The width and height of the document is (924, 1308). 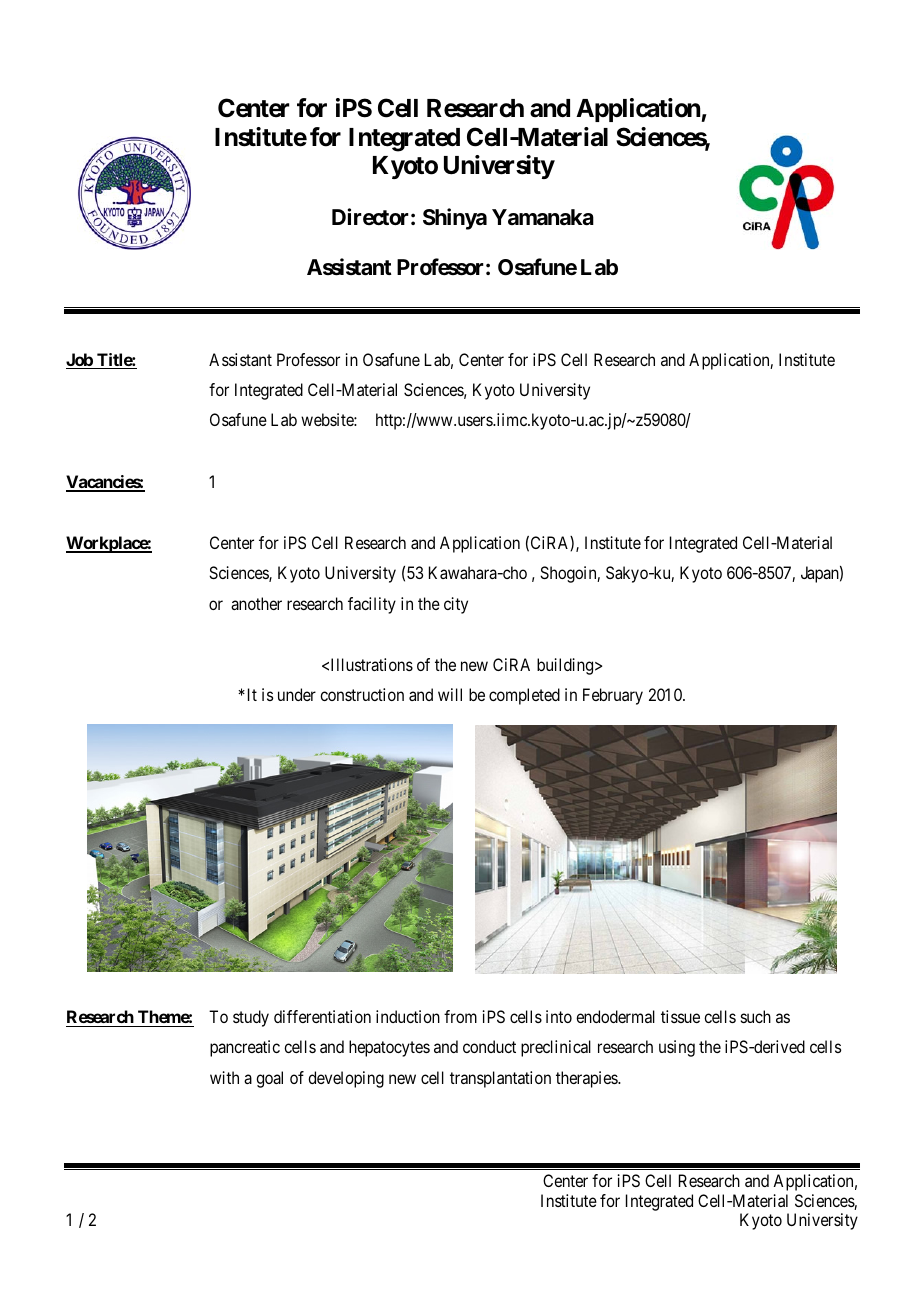 I want to click on under, so click(x=297, y=694).
